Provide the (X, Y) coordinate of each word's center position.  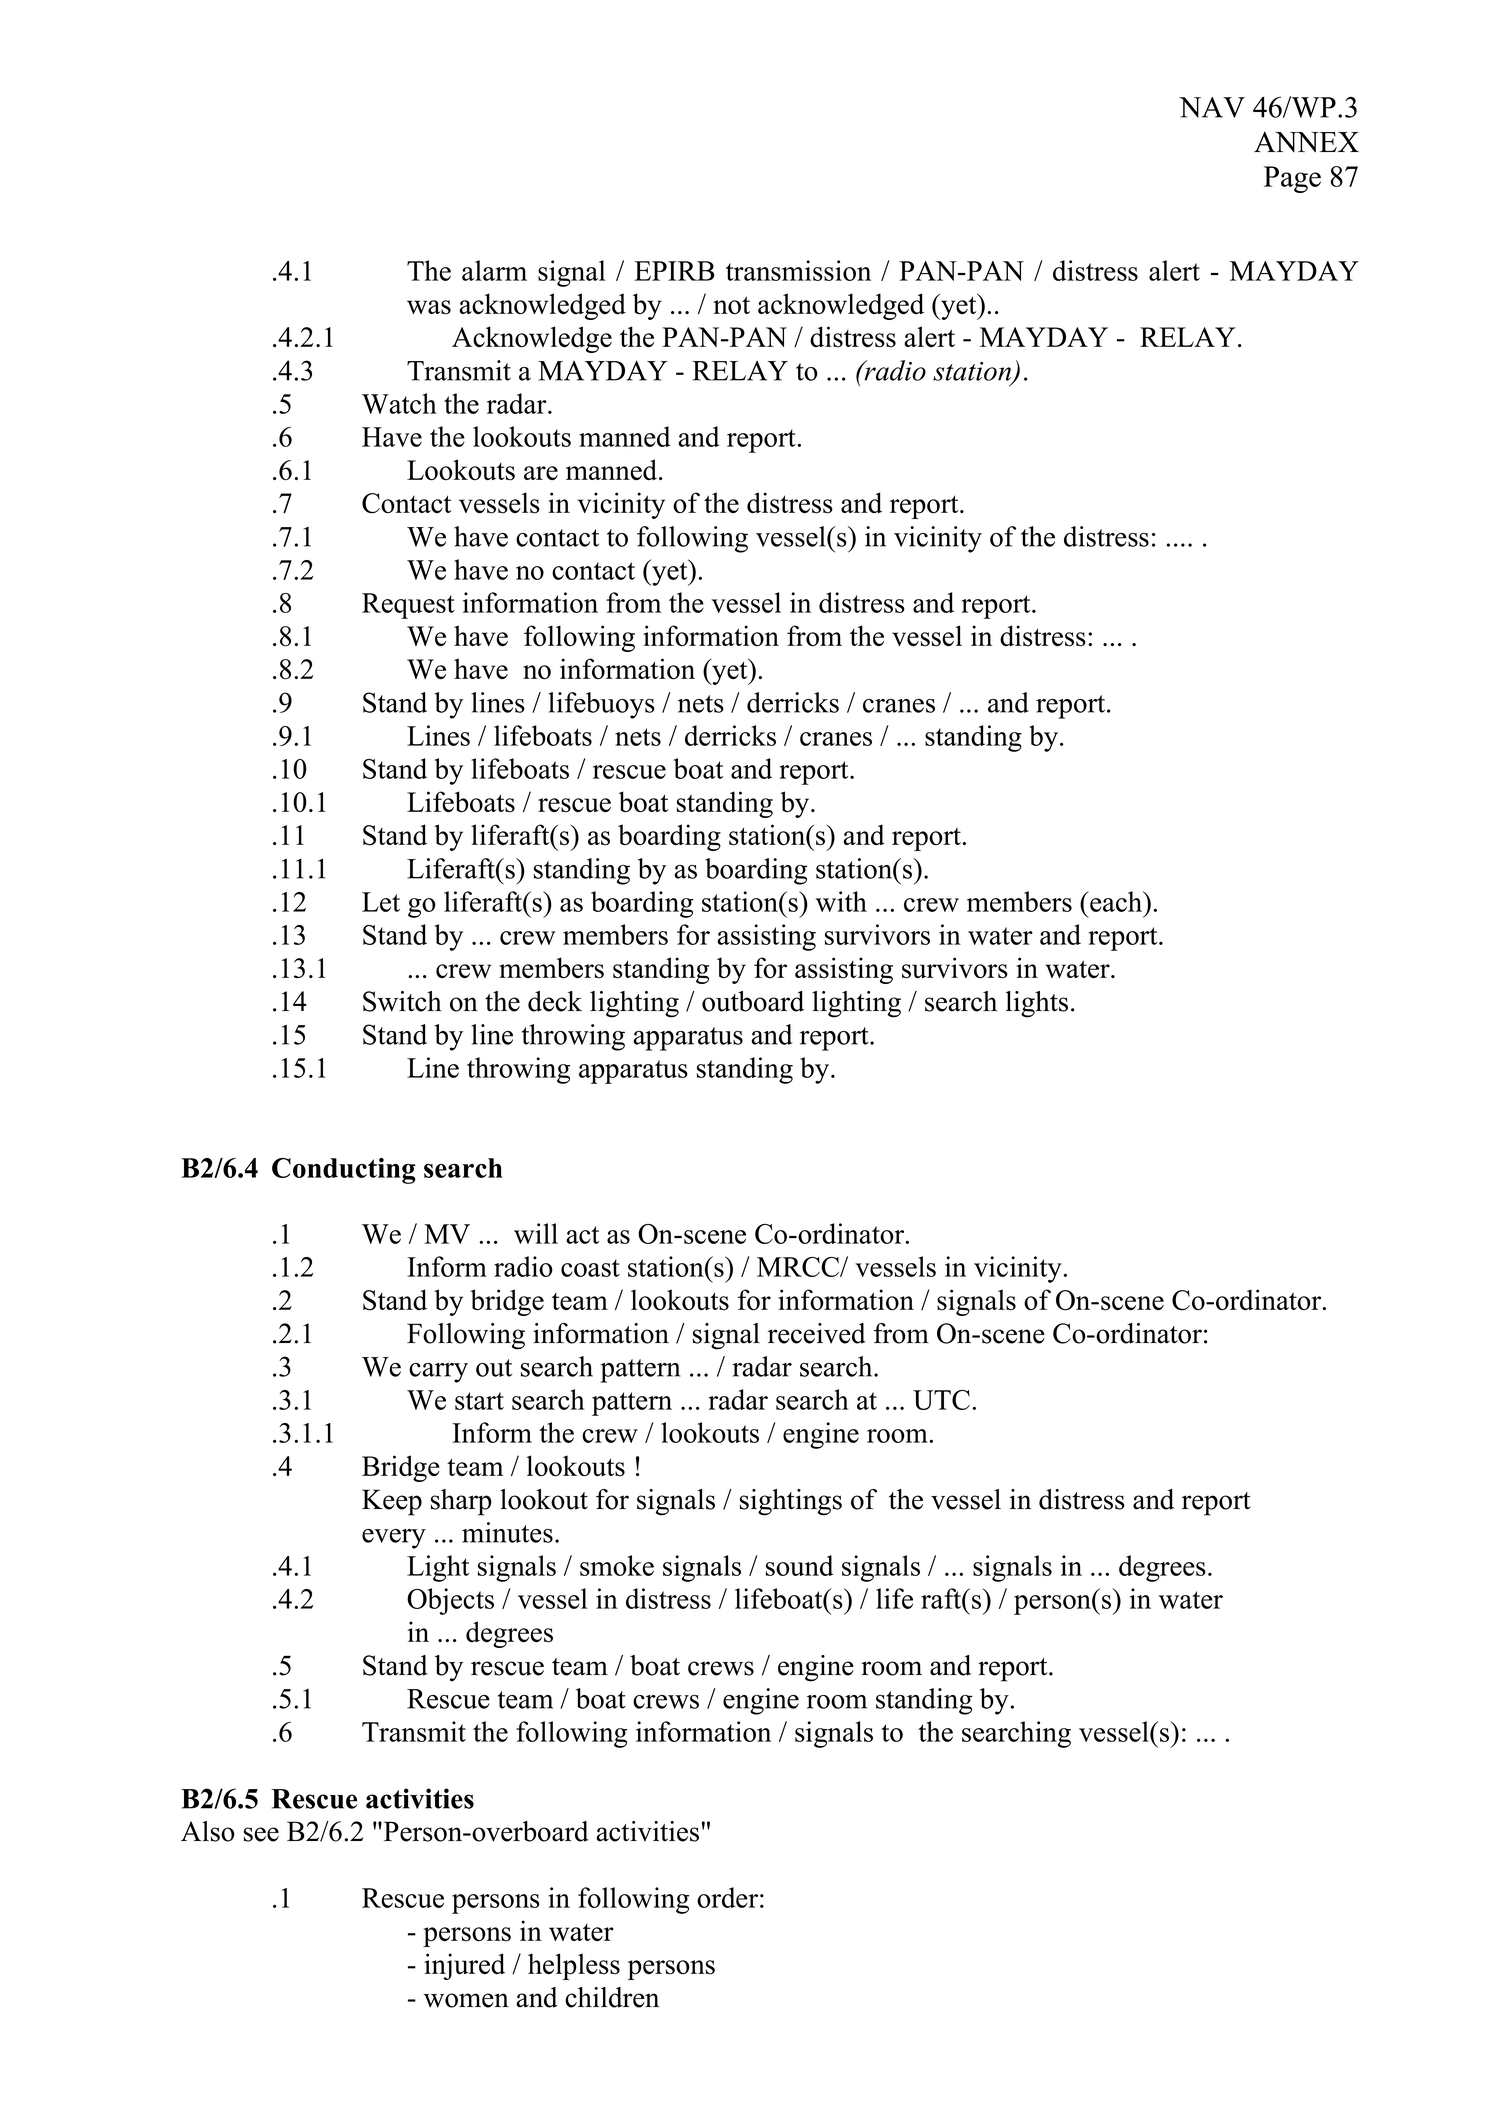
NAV (1212, 107)
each (1116, 901)
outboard (753, 1001)
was (429, 307)
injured (464, 1966)
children (612, 1997)
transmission (798, 270)
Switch (402, 1001)
